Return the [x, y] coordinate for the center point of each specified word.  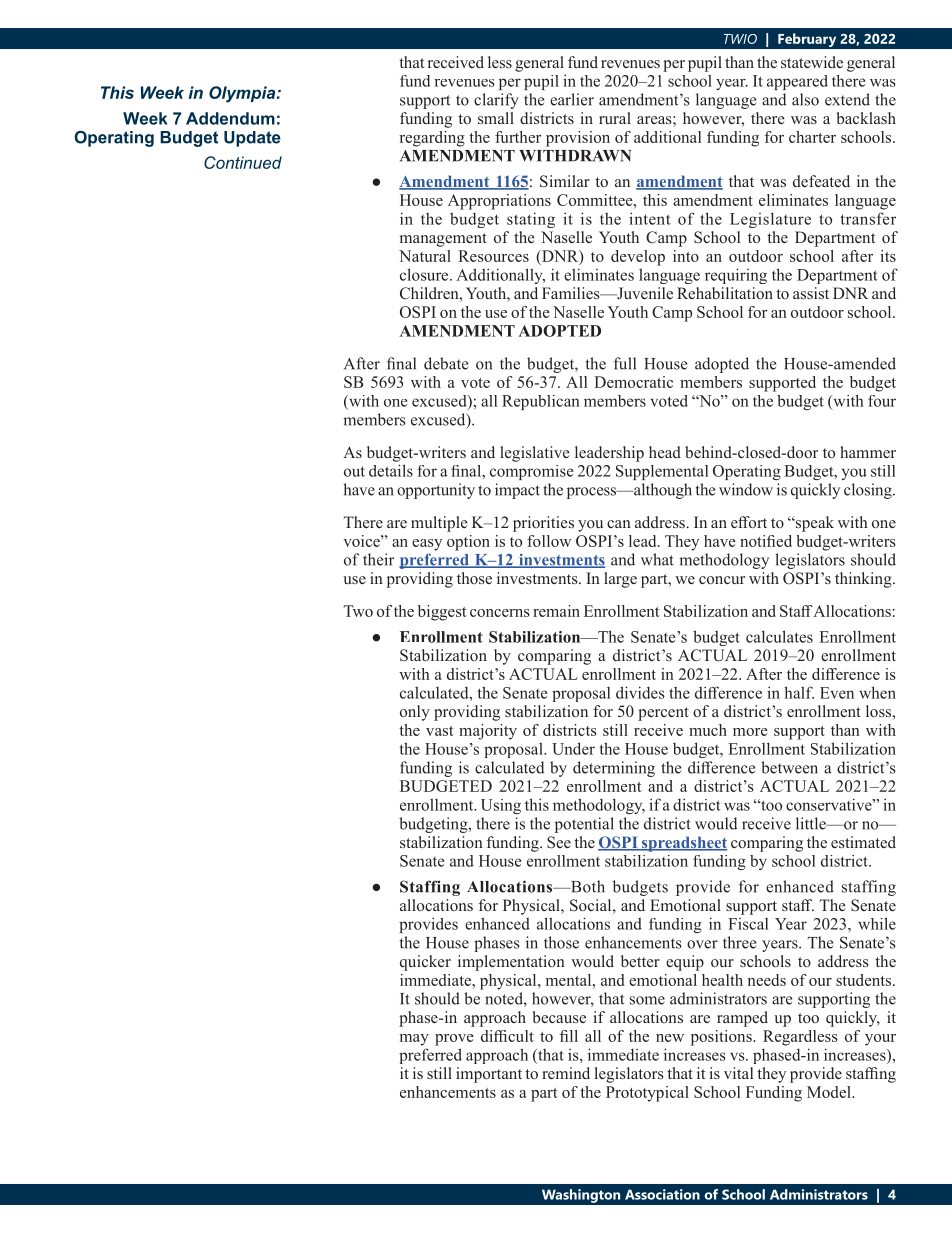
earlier [572, 99]
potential [584, 825]
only [415, 713]
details [391, 470]
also [805, 99]
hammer [868, 452]
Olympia [243, 94]
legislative [535, 454]
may [414, 1040]
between [789, 767]
